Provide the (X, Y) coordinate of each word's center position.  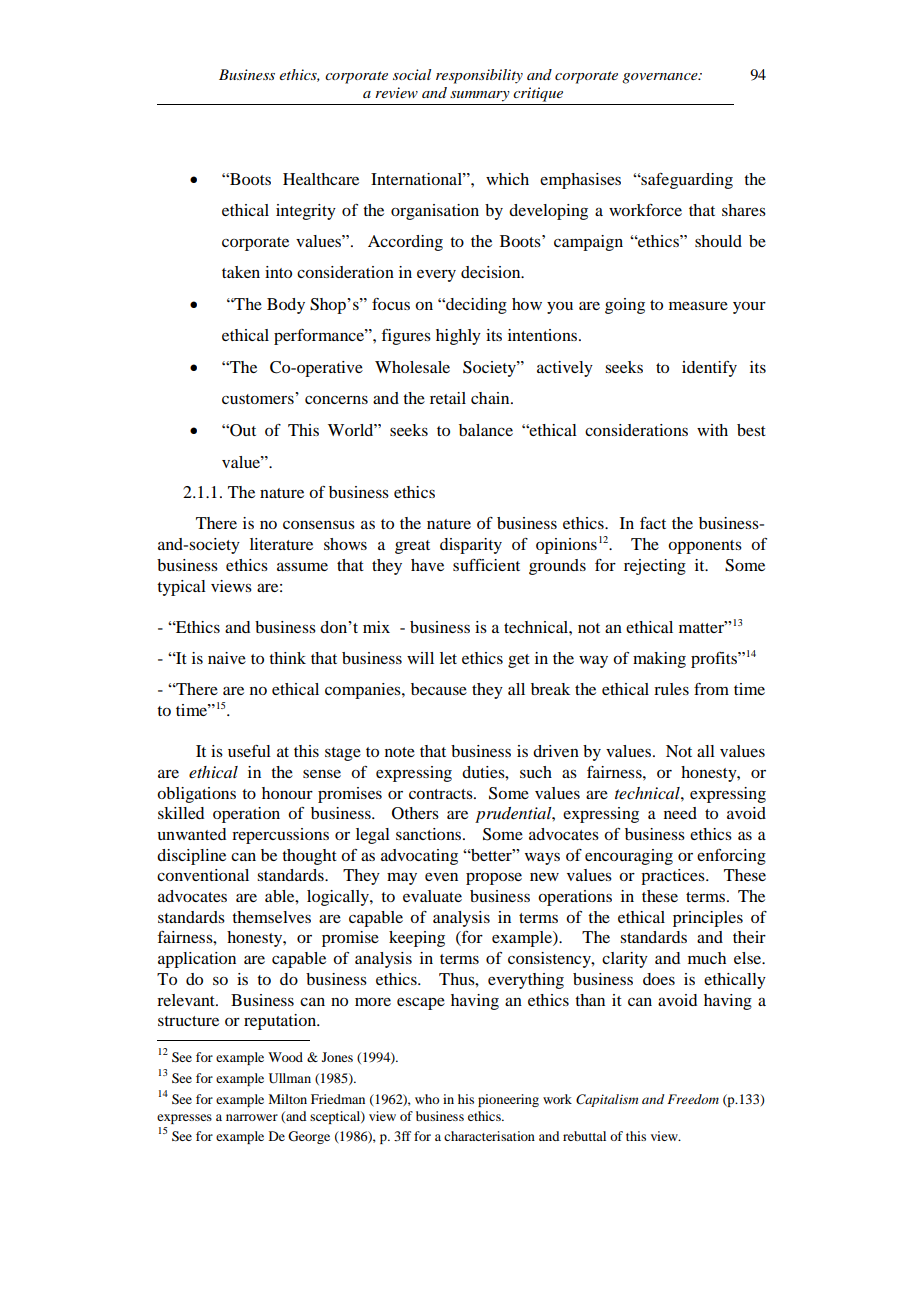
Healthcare (321, 179)
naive (227, 658)
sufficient (486, 565)
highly (458, 337)
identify (709, 369)
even (441, 877)
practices (674, 877)
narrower (252, 1117)
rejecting (655, 567)
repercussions (280, 836)
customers (259, 398)
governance (661, 78)
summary (480, 96)
